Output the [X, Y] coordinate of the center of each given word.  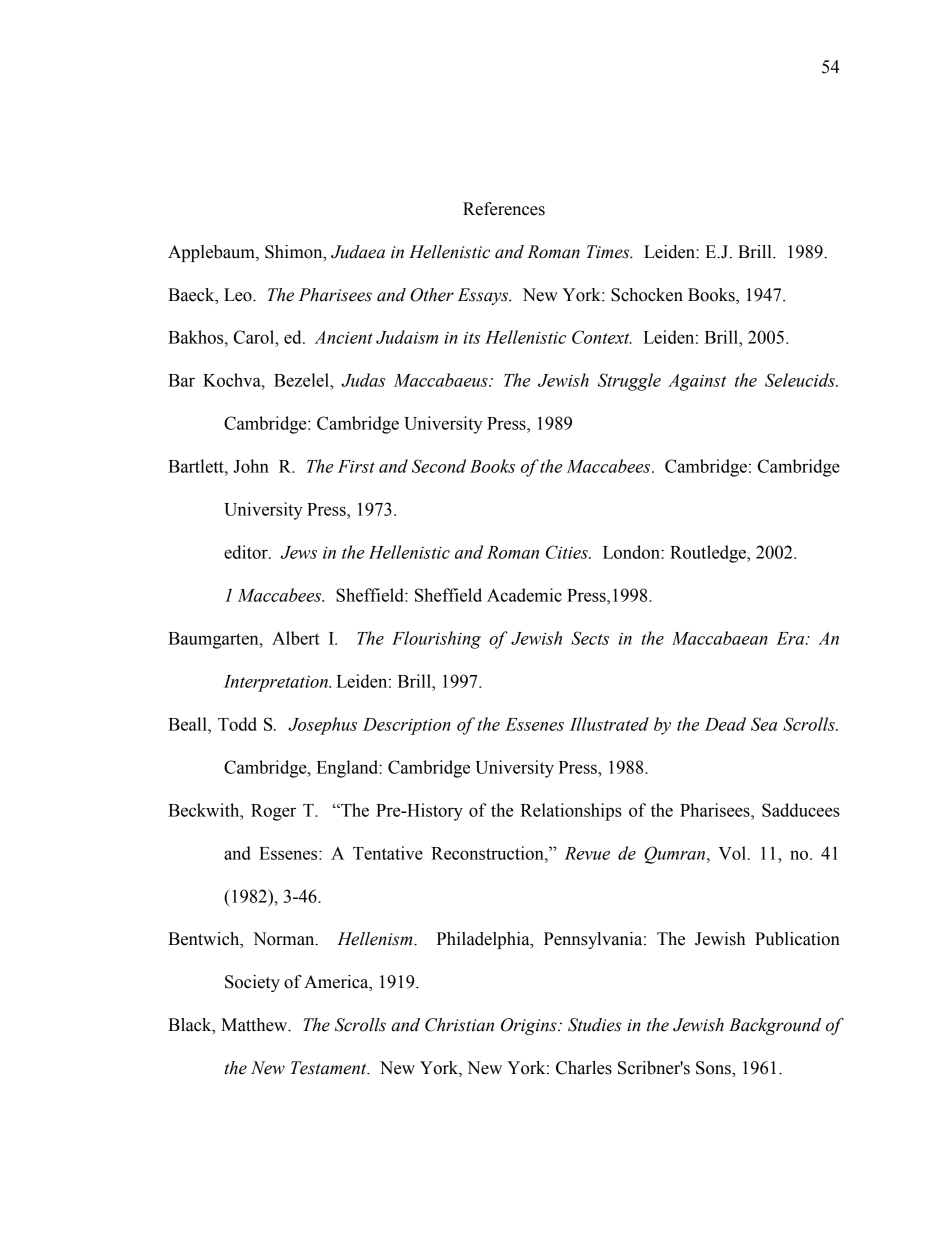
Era [791, 638]
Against [697, 382]
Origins [530, 1026]
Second [439, 466]
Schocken [647, 295]
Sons [714, 1068]
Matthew [255, 1025]
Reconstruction [488, 853]
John [251, 466]
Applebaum [212, 253]
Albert [296, 638]
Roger [273, 812]
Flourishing [436, 640]
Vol [734, 853]
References [504, 209]
